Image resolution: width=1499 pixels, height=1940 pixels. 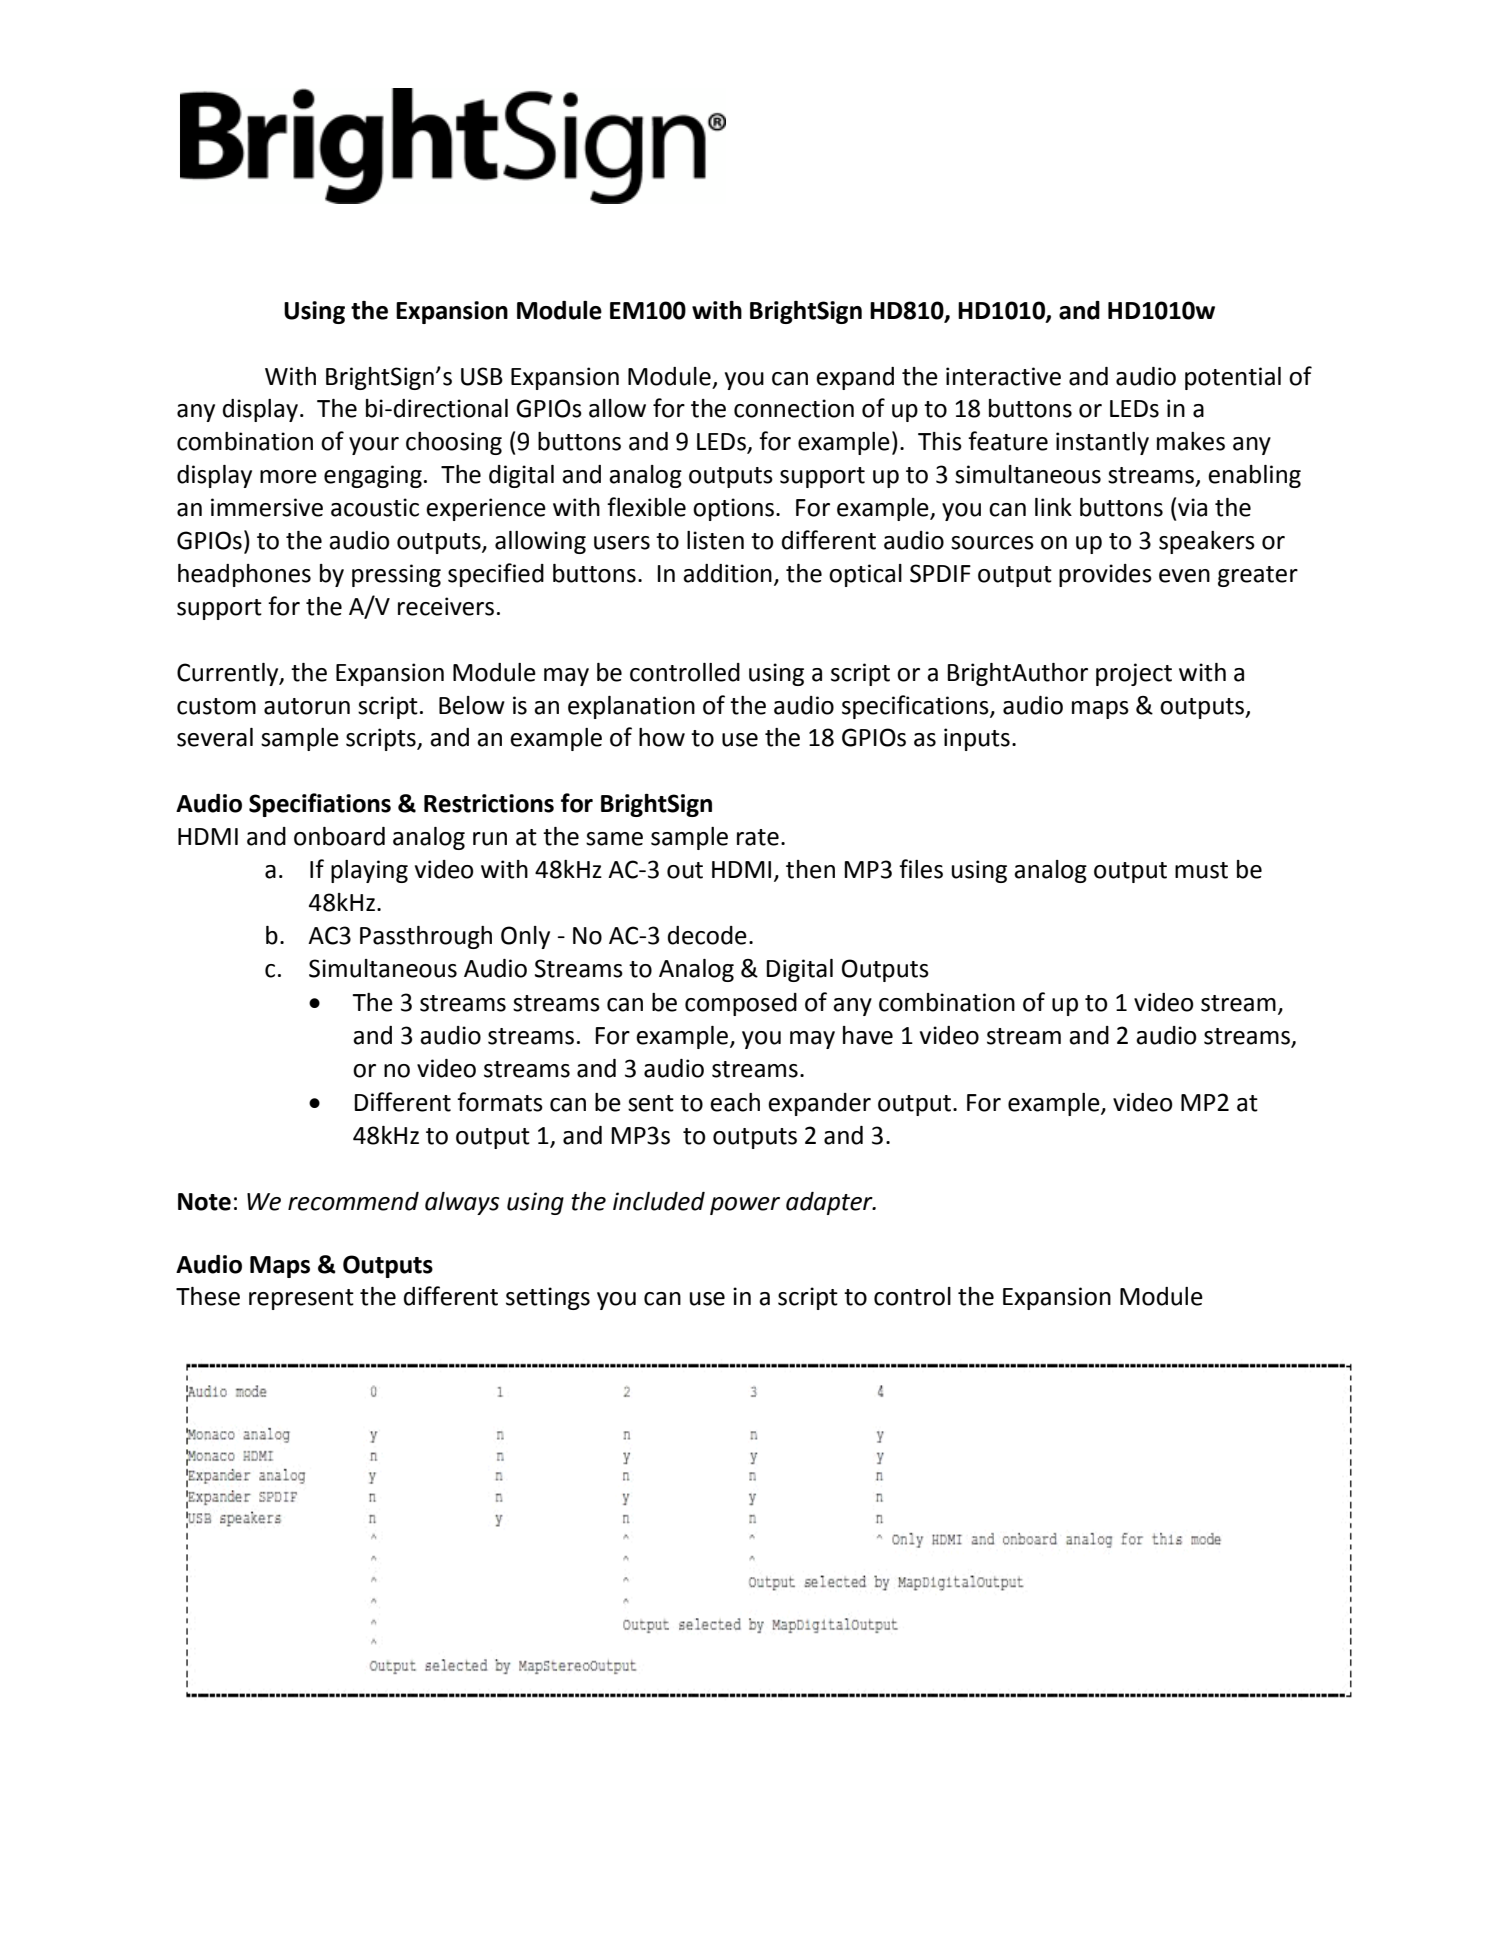 I want to click on adapter, so click(x=830, y=1203).
